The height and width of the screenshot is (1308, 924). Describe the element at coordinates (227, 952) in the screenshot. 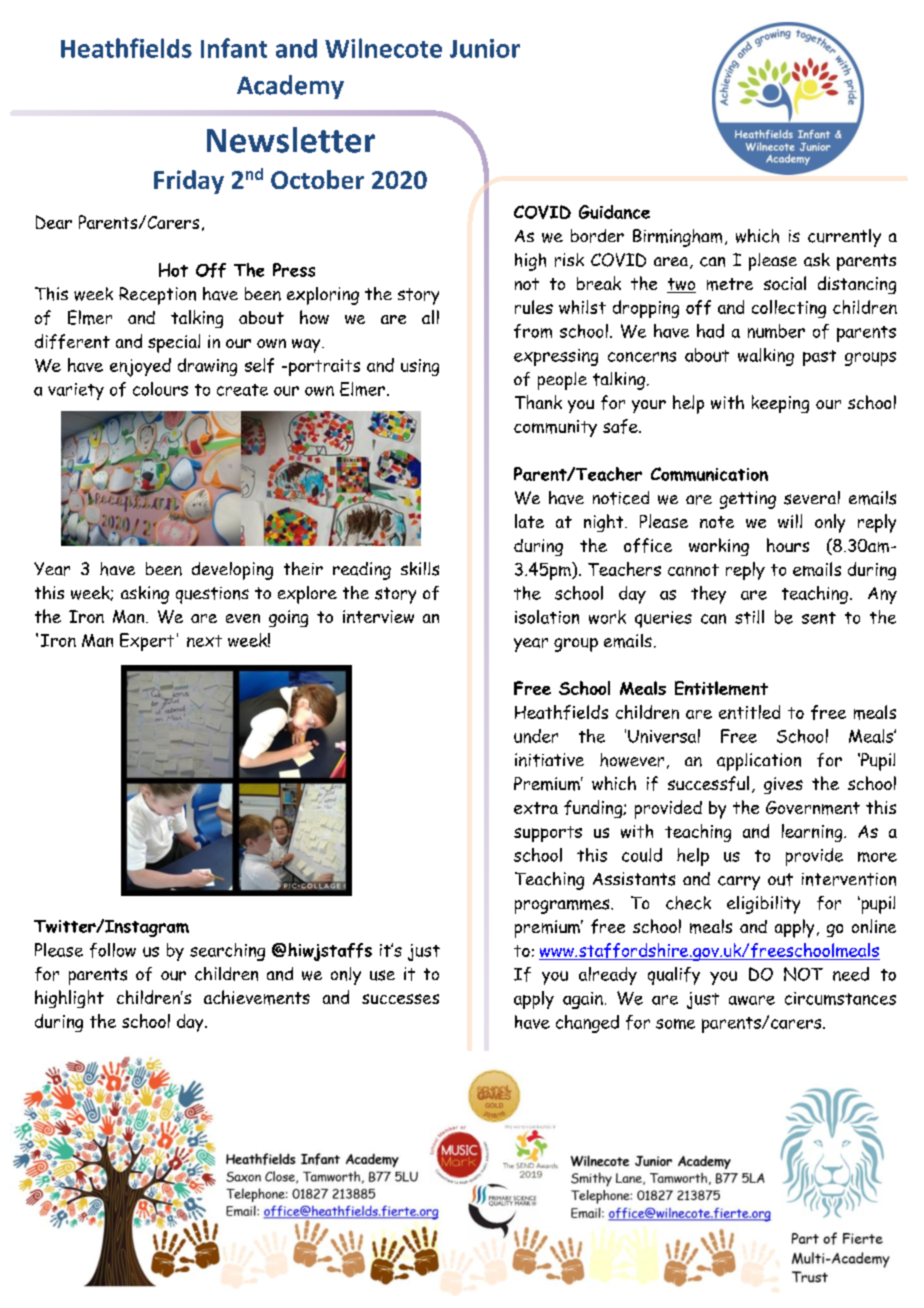

I see `searching` at that location.
